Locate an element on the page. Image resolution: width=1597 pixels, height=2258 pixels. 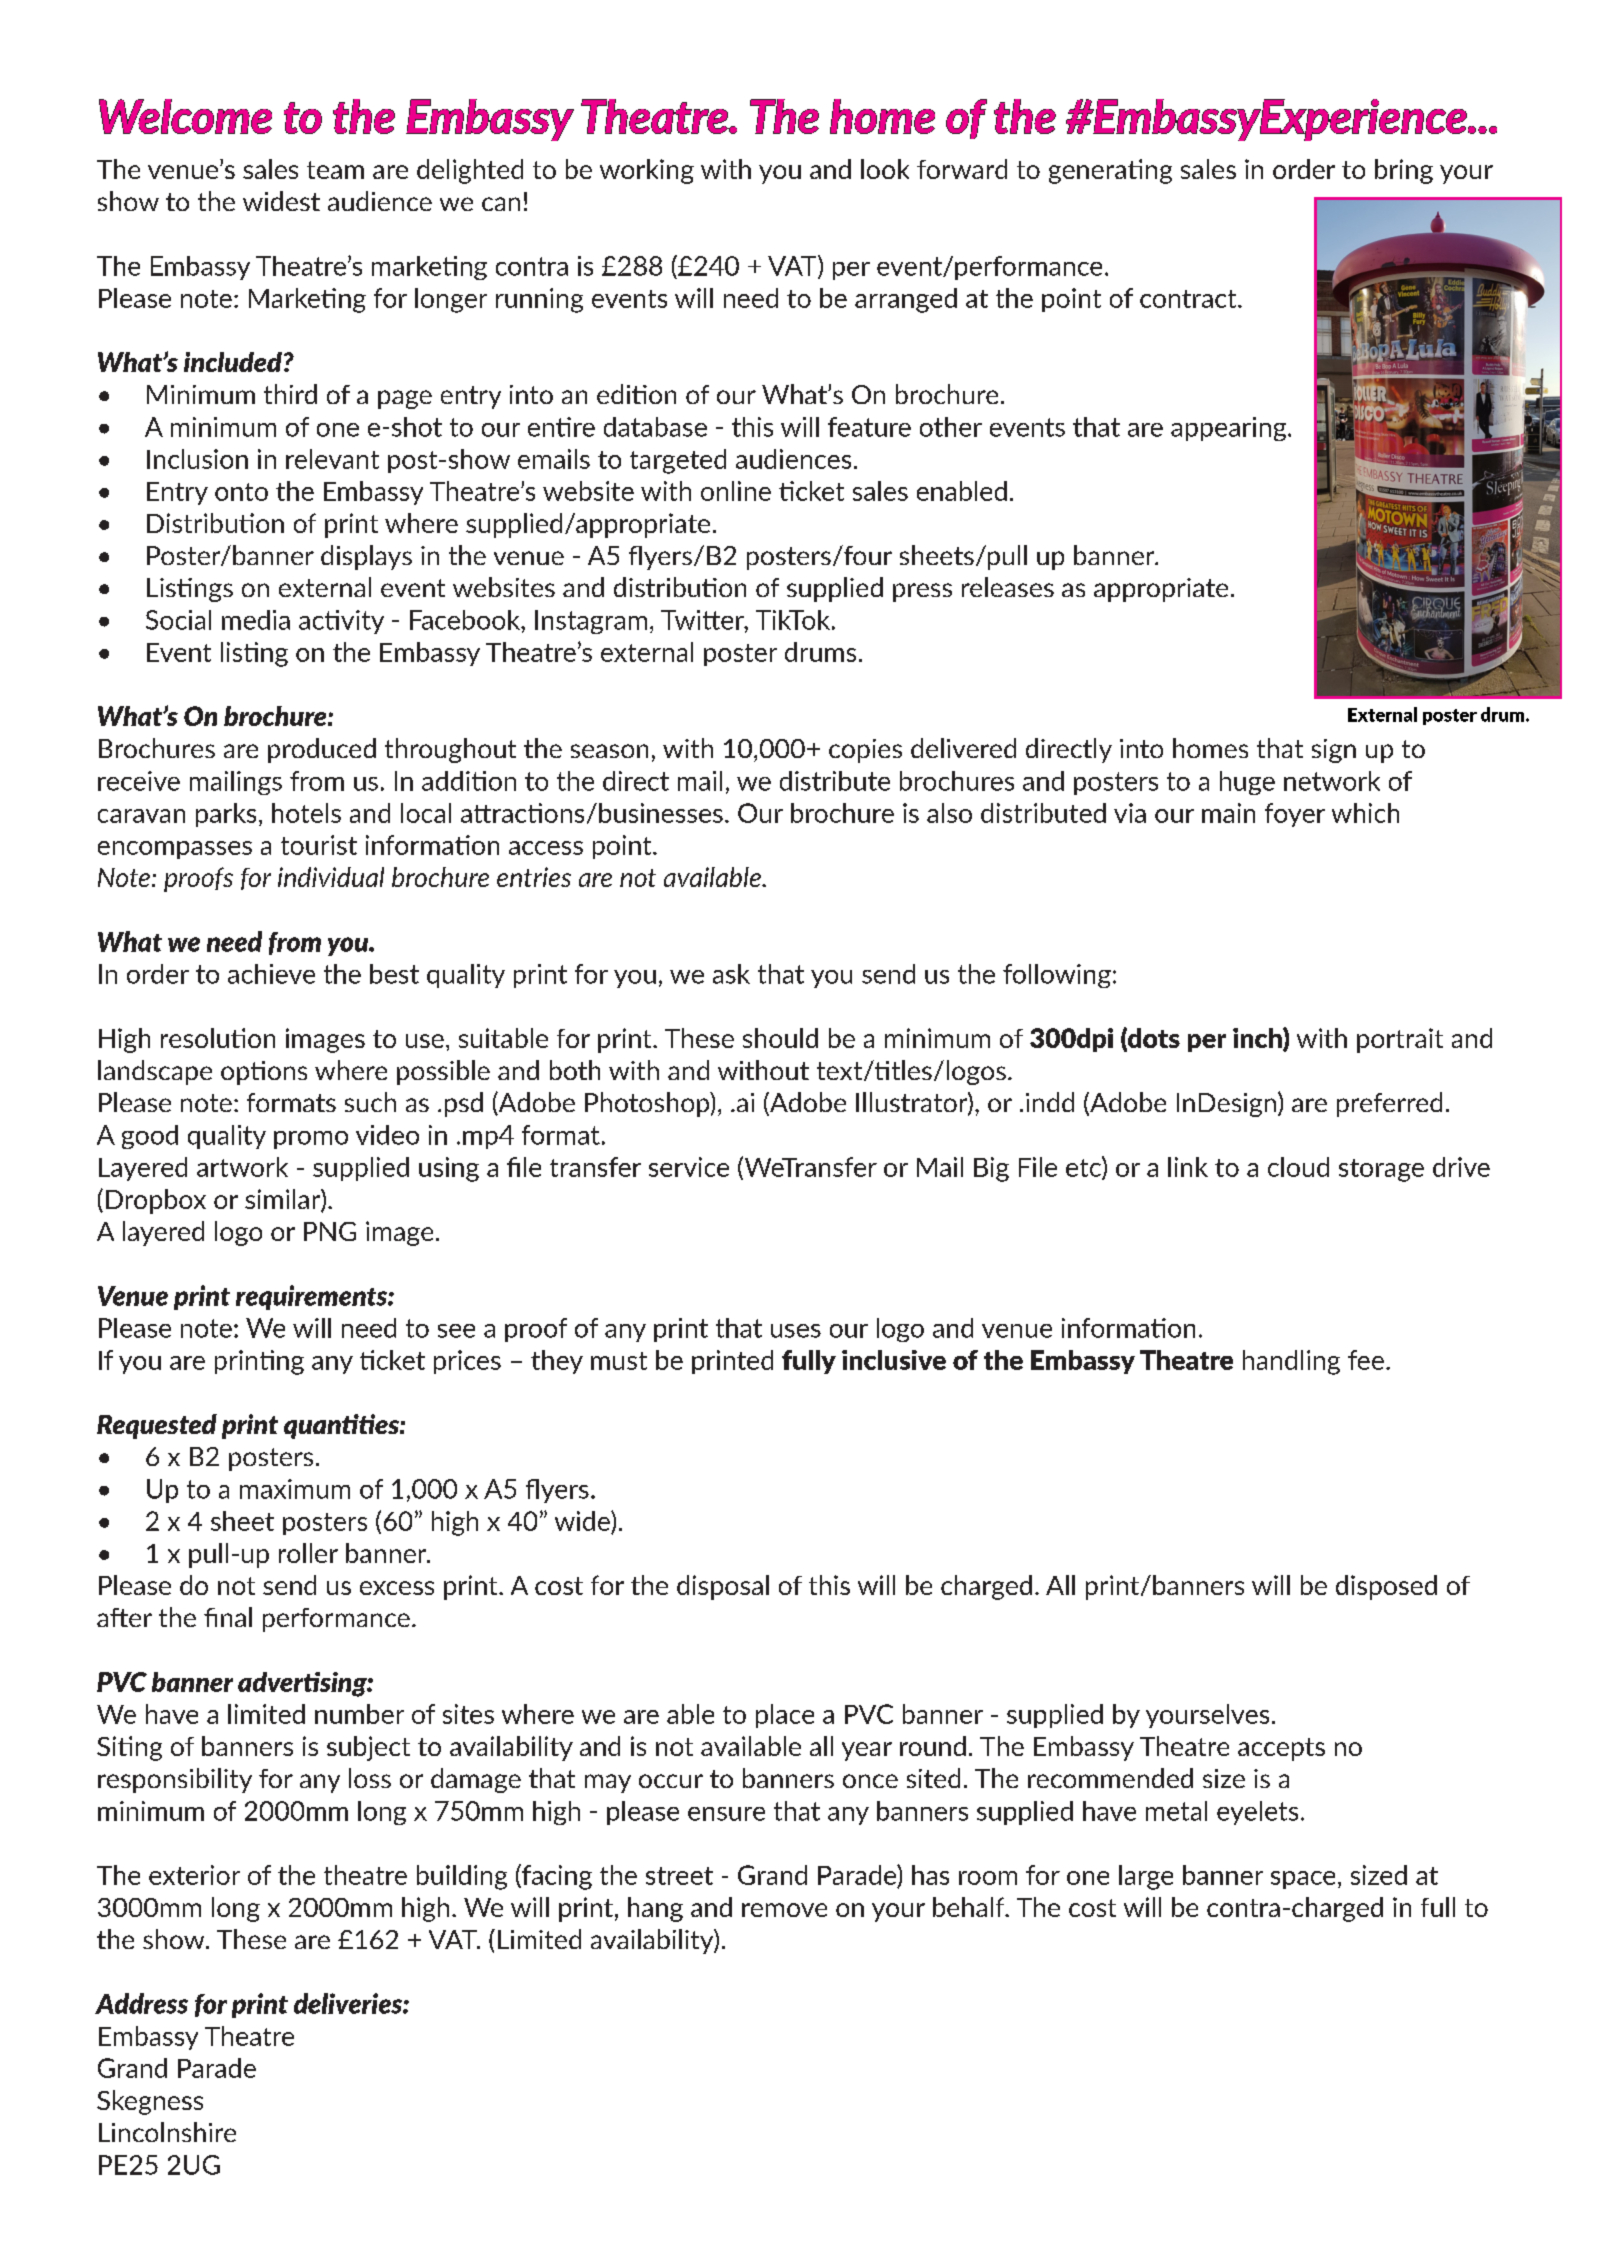
Lincolnshire is located at coordinates (167, 2132).
